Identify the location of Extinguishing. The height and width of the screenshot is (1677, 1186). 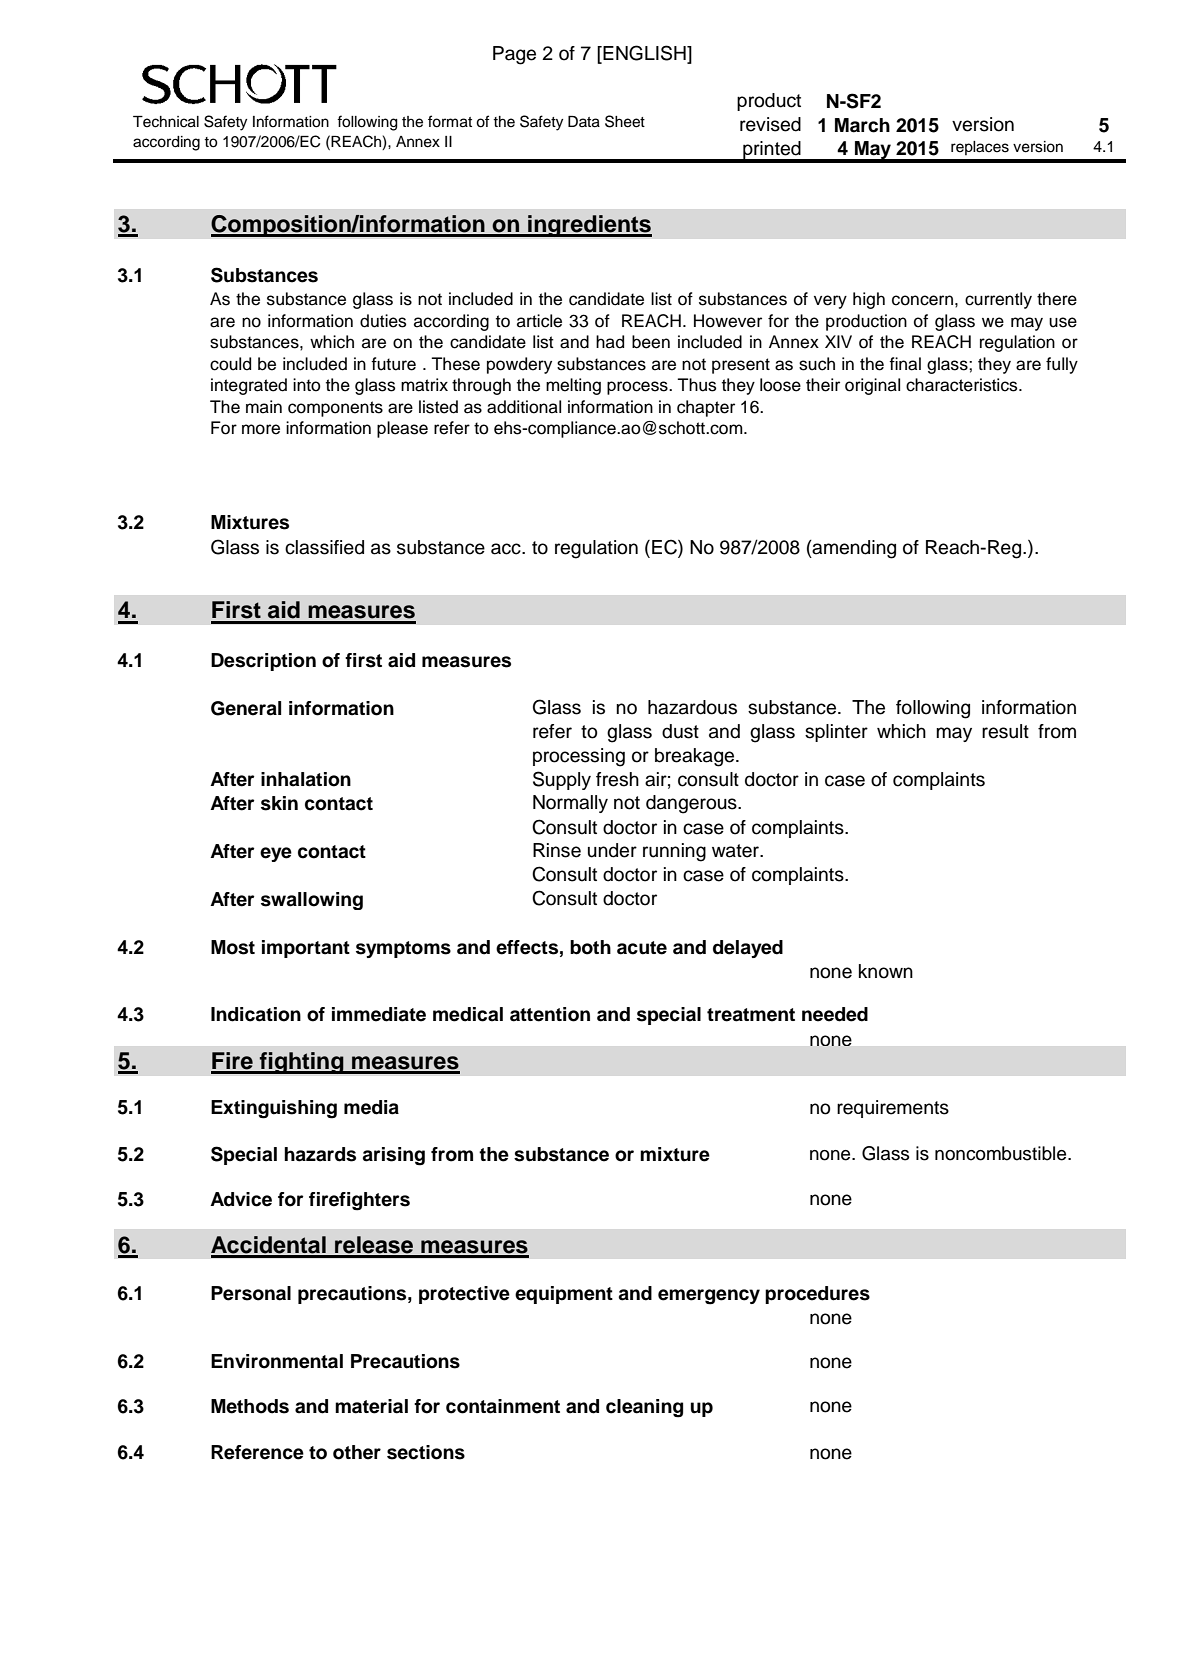
(274, 1109).
